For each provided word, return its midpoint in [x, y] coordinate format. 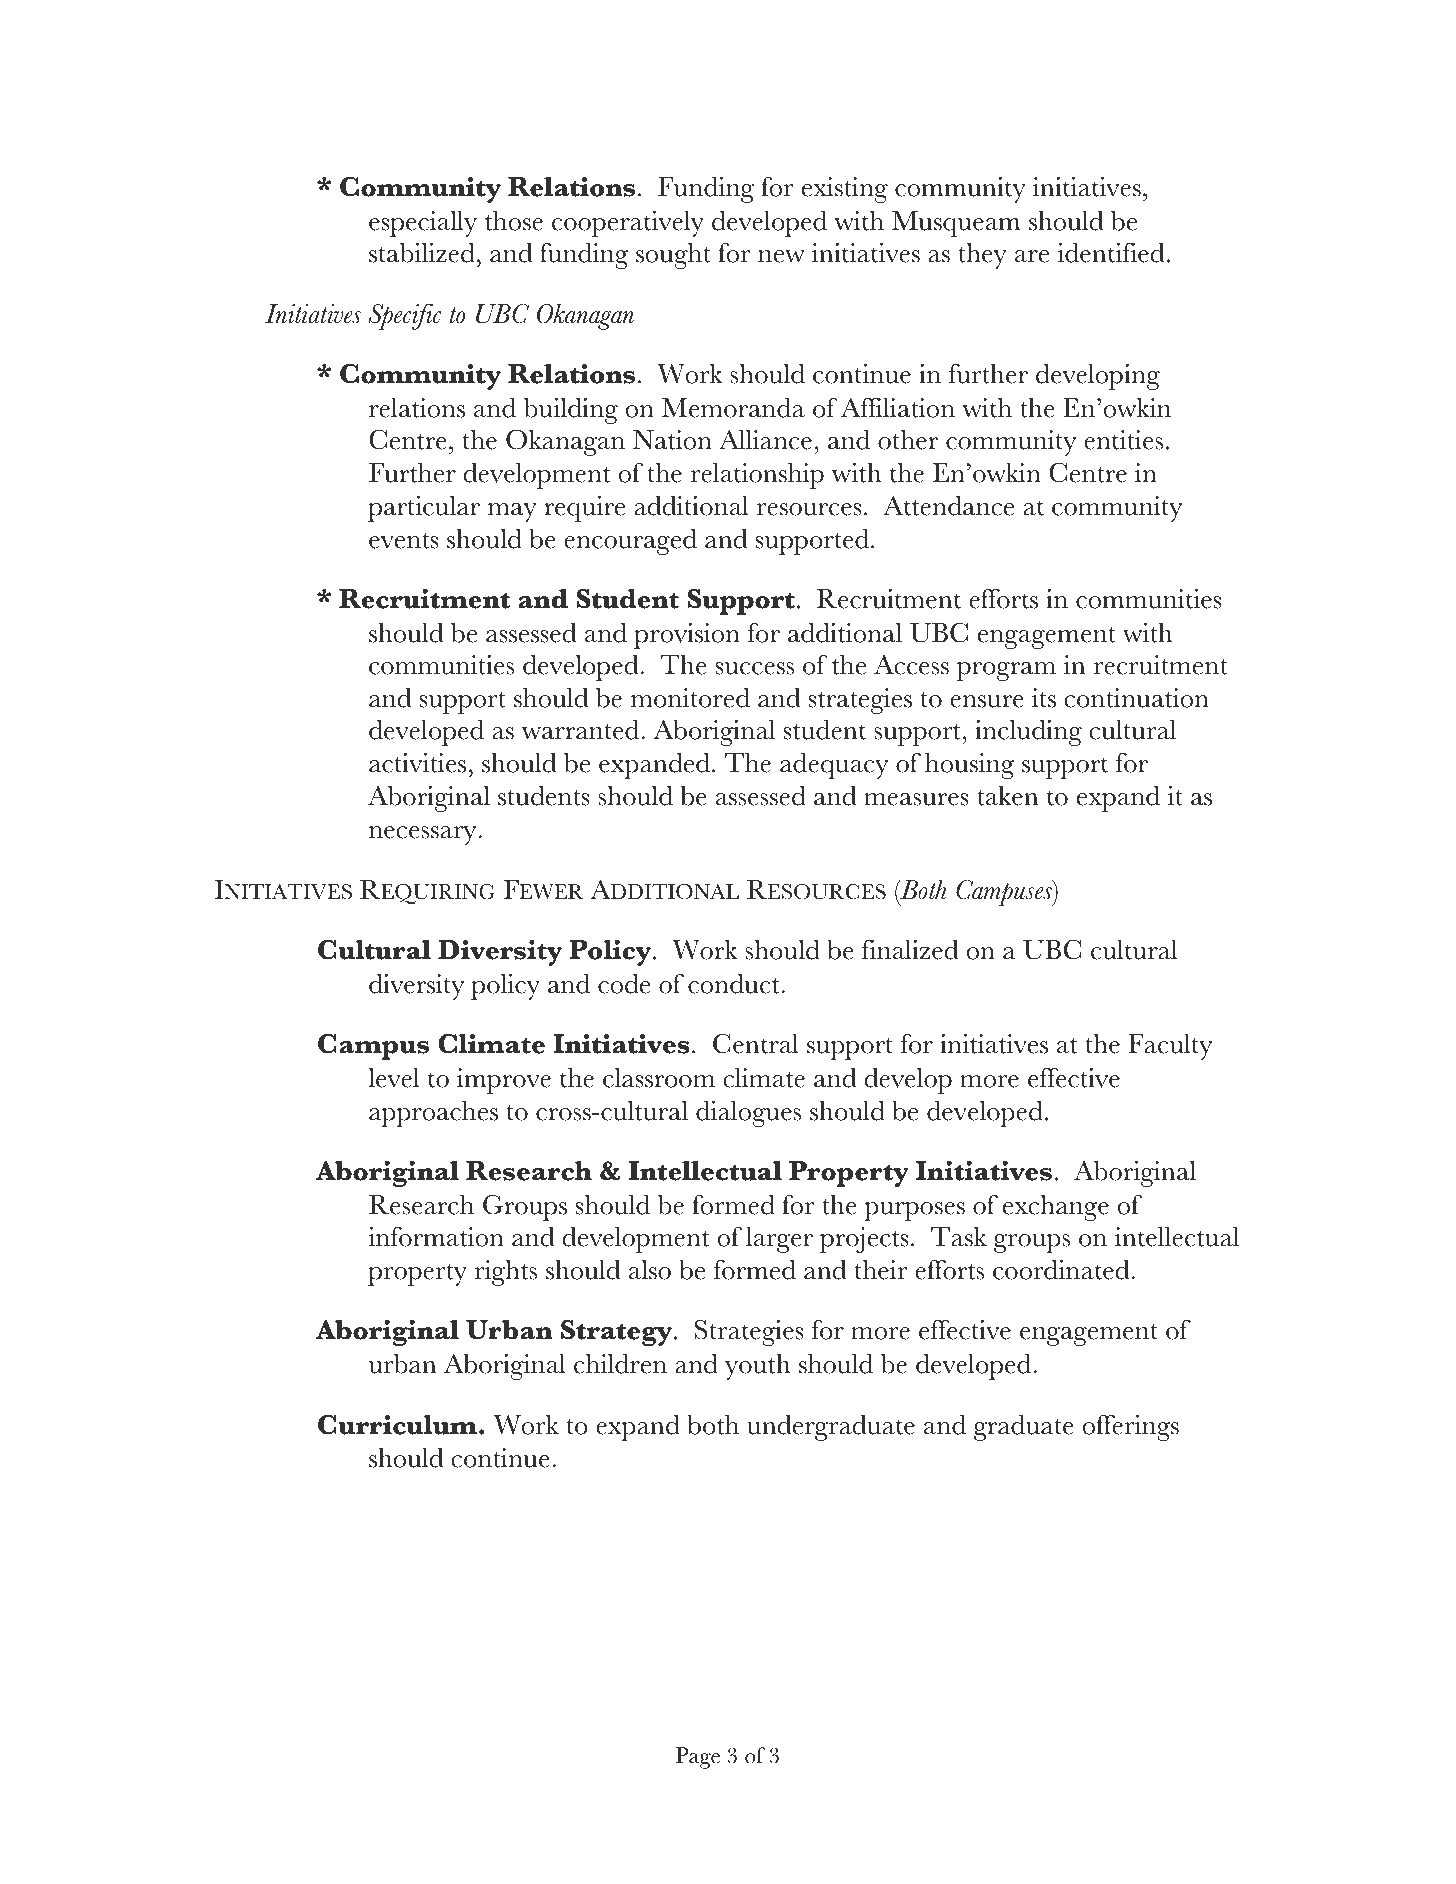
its [1044, 698]
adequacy [834, 766]
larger [779, 1240]
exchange [1056, 1208]
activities [417, 763]
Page [698, 1758]
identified [1111, 253]
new [781, 256]
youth [758, 1367]
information [436, 1237]
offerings [1131, 1428]
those [514, 221]
